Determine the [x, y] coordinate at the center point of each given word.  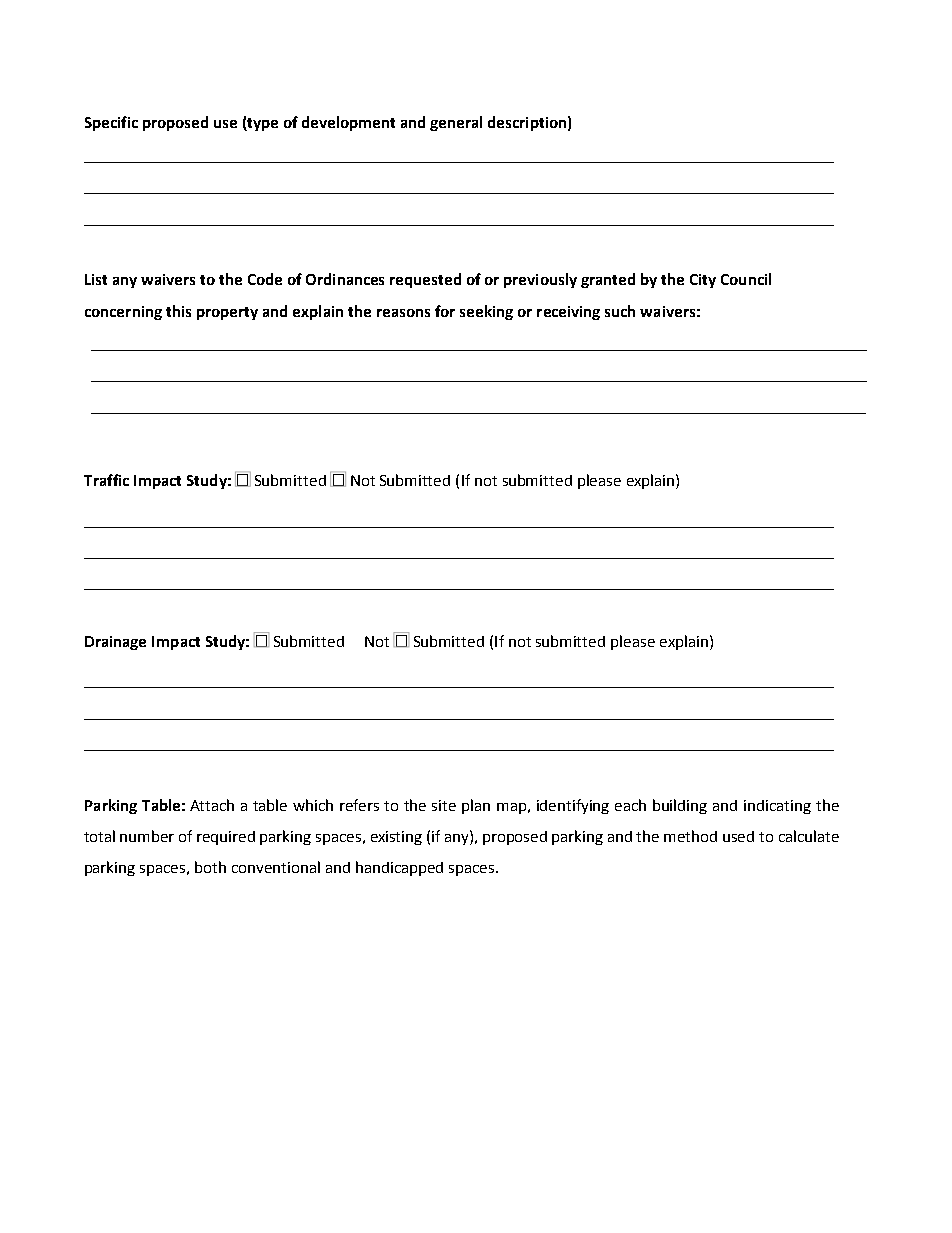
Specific [111, 123]
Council [746, 279]
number [147, 836]
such [620, 311]
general [456, 123]
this [178, 311]
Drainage [115, 643]
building [680, 806]
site [444, 805]
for [445, 311]
